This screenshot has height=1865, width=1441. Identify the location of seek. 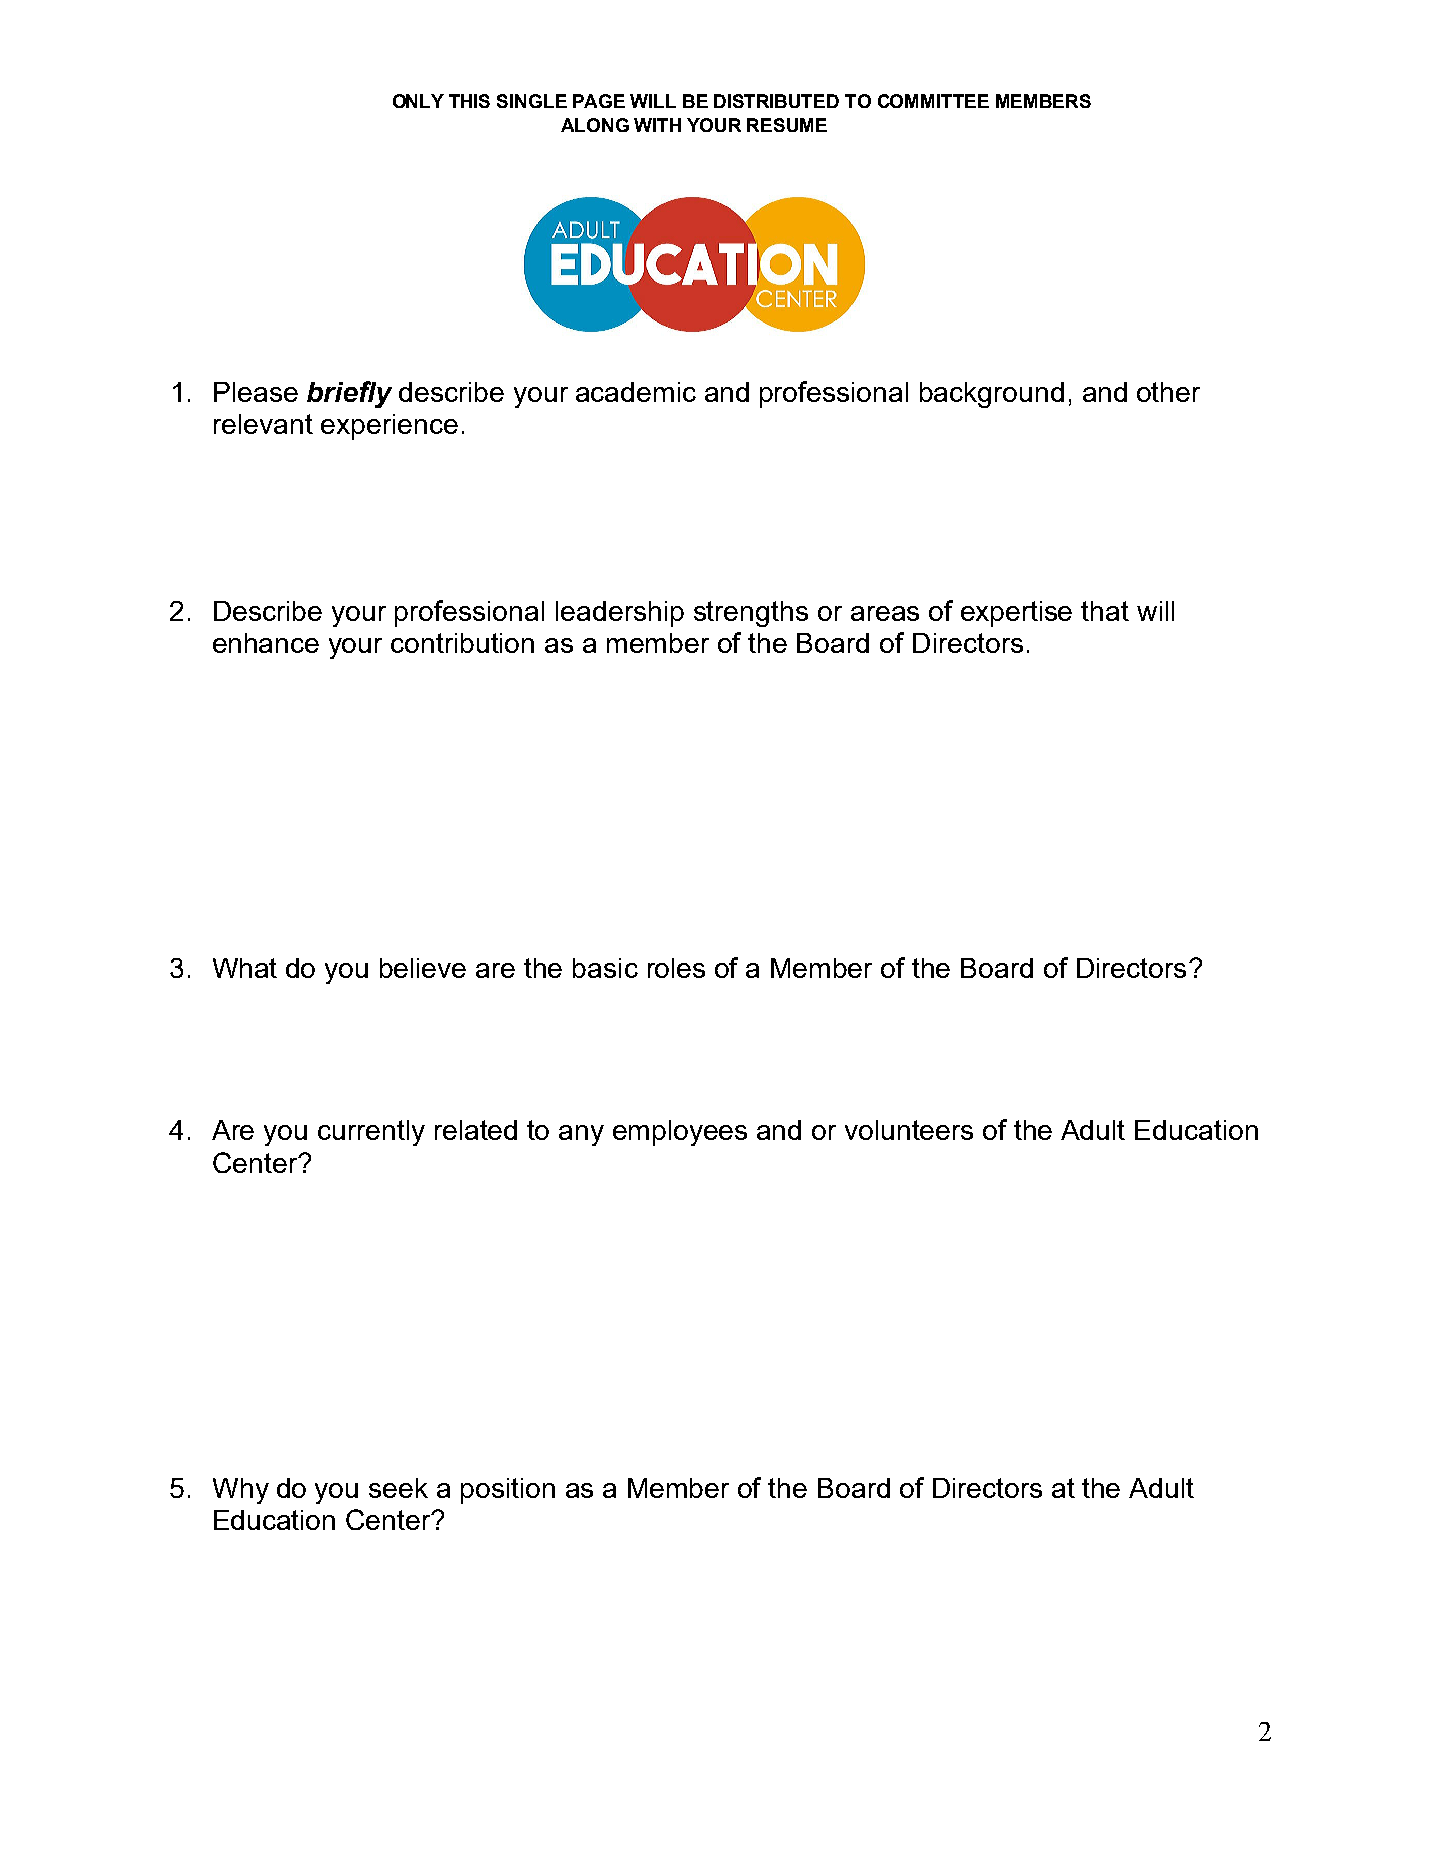
(398, 1488).
